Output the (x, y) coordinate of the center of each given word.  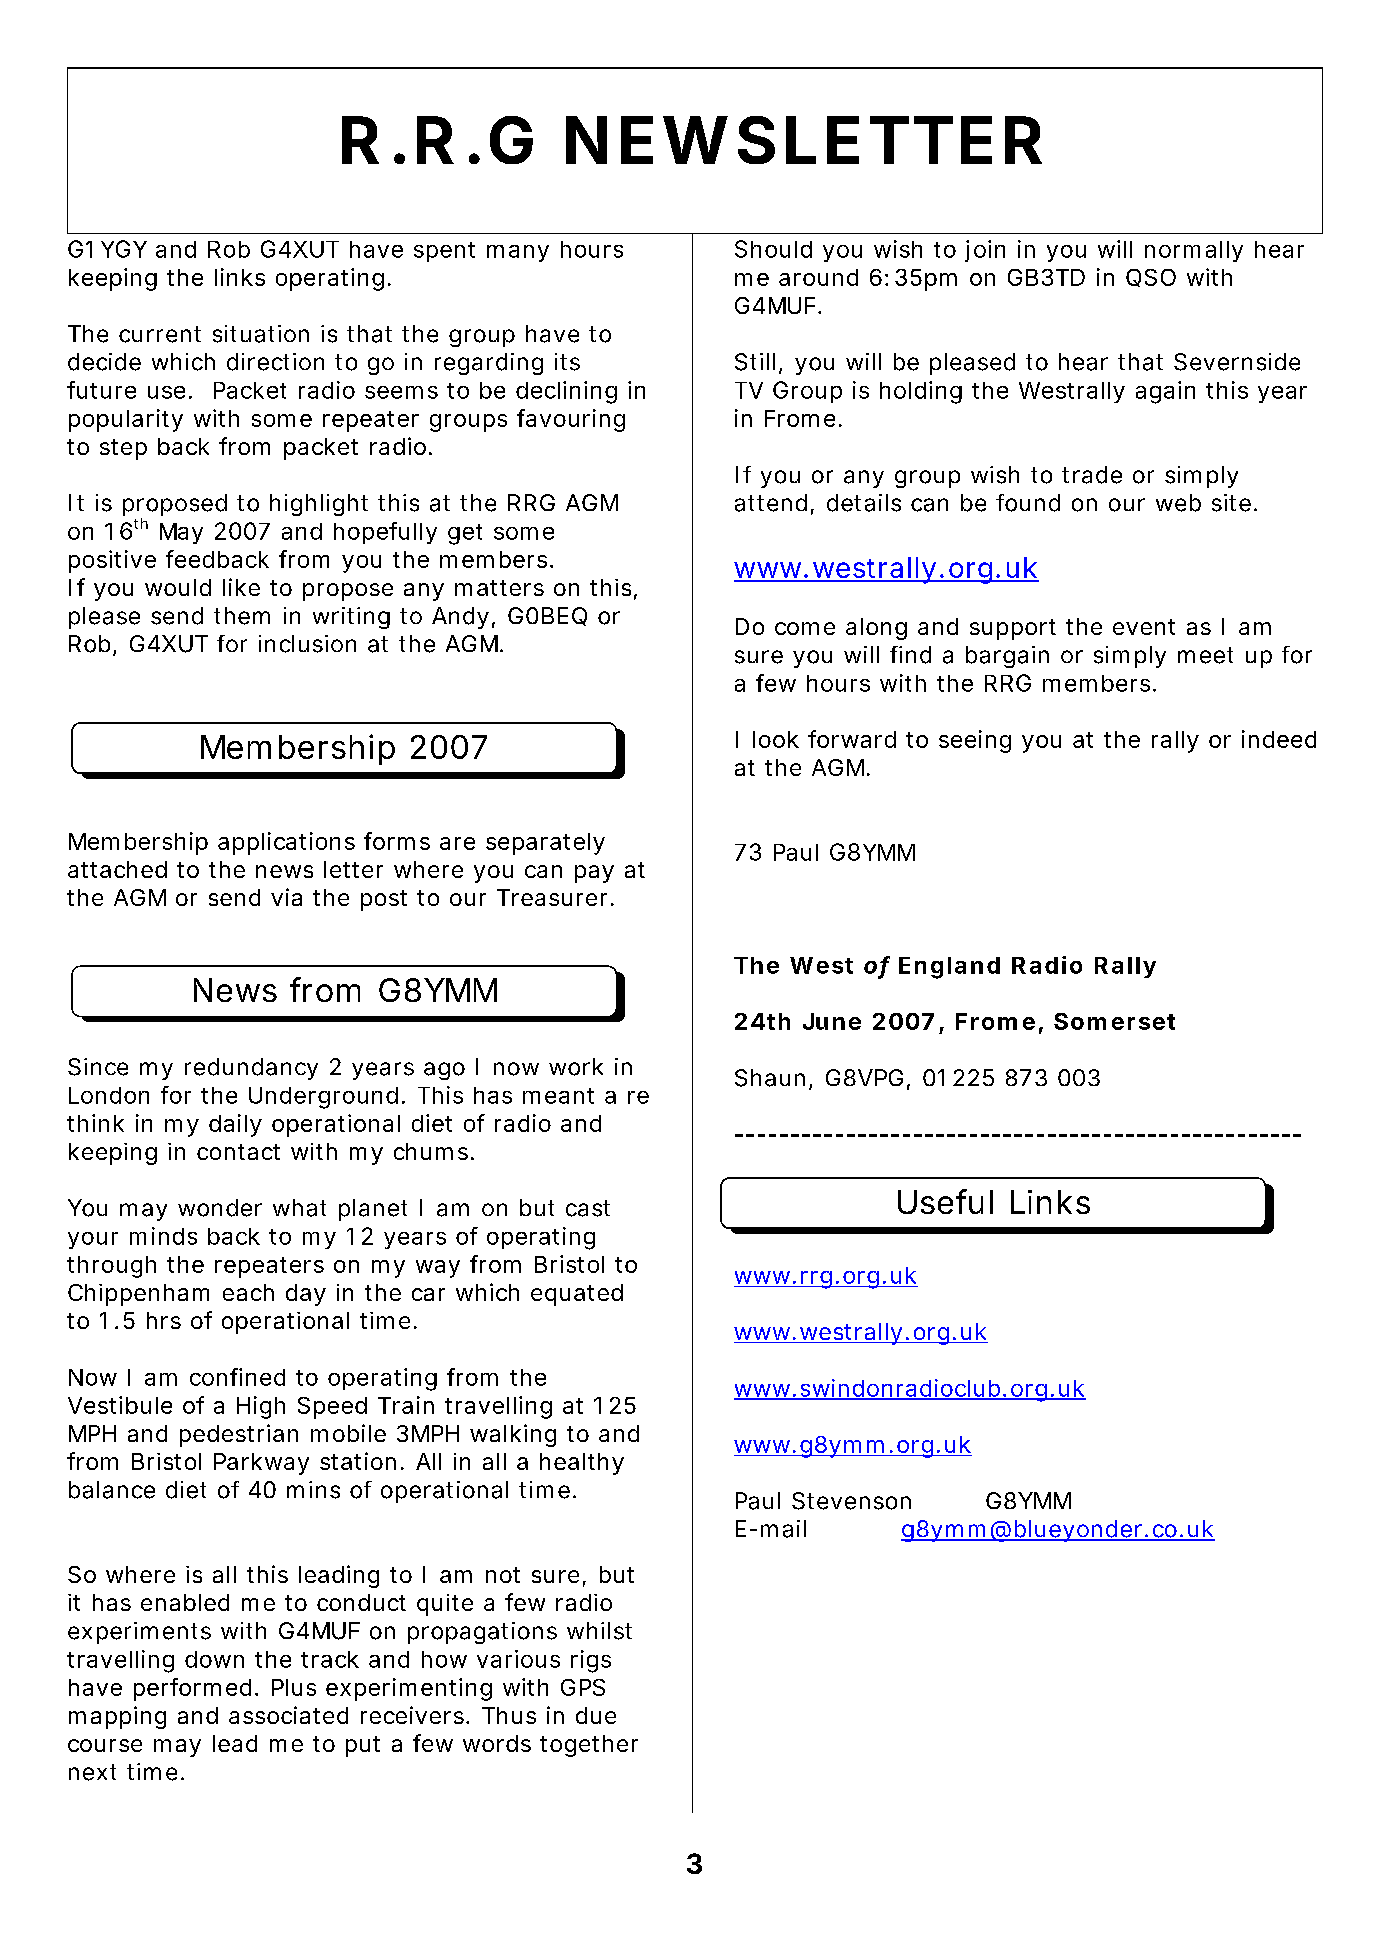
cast (588, 1208)
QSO (1151, 278)
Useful (945, 1201)
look (776, 739)
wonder (220, 1208)
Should (773, 249)
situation (261, 334)
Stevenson (851, 1501)
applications (286, 843)
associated (288, 1715)
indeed (1279, 739)
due (596, 1715)
